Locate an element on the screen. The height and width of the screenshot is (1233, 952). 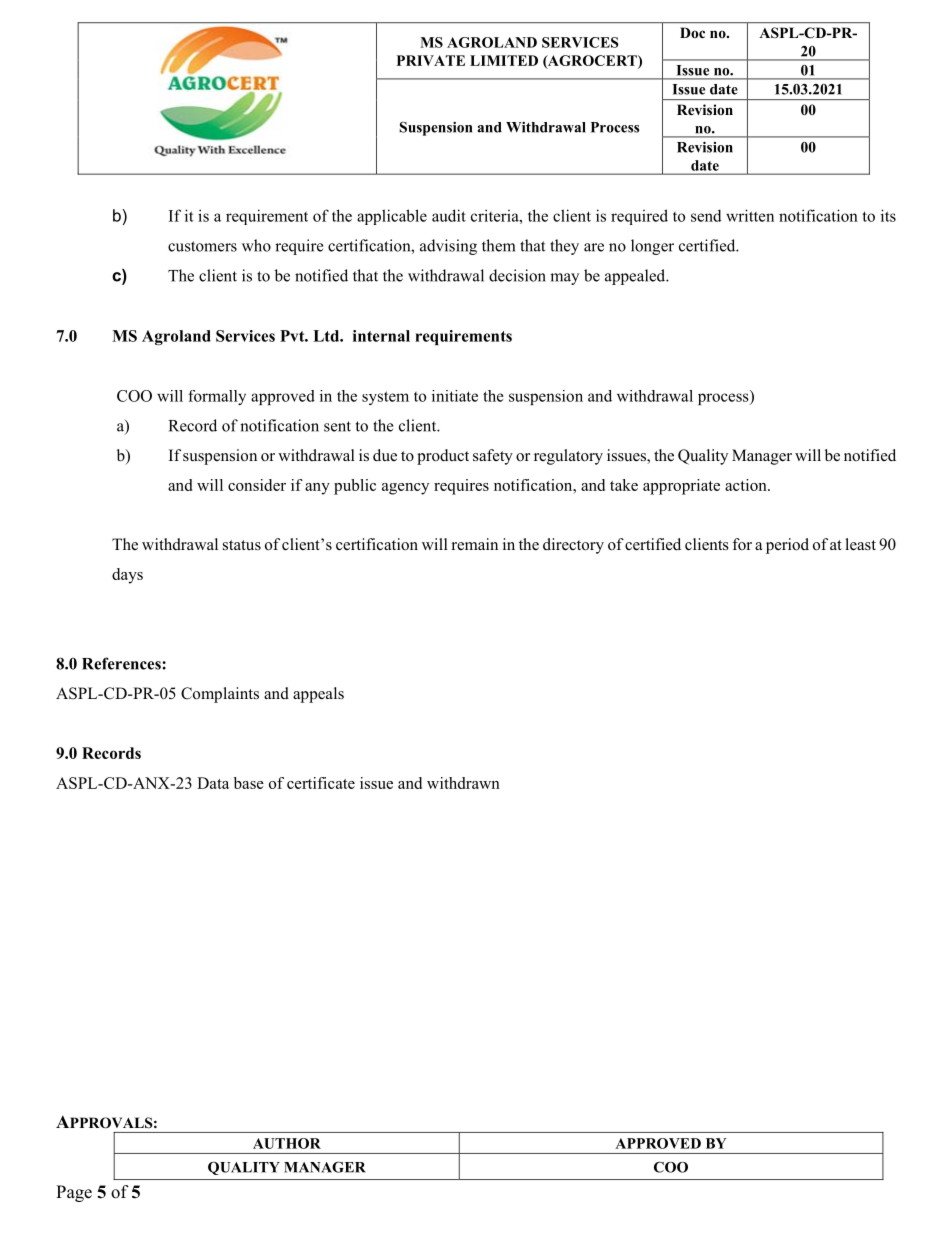
AUTHOR is located at coordinates (287, 1143).
